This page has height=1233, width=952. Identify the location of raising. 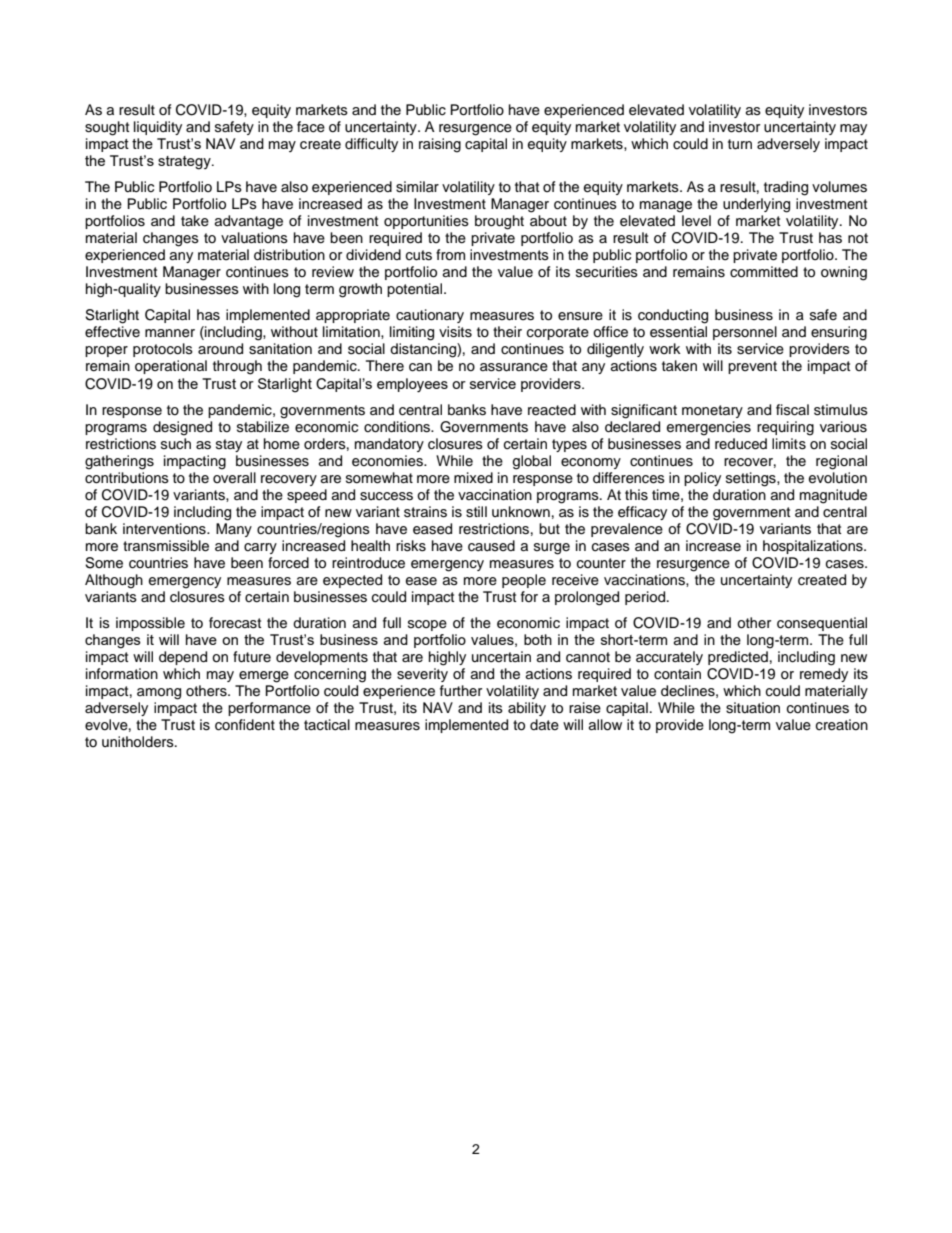
(440, 145).
